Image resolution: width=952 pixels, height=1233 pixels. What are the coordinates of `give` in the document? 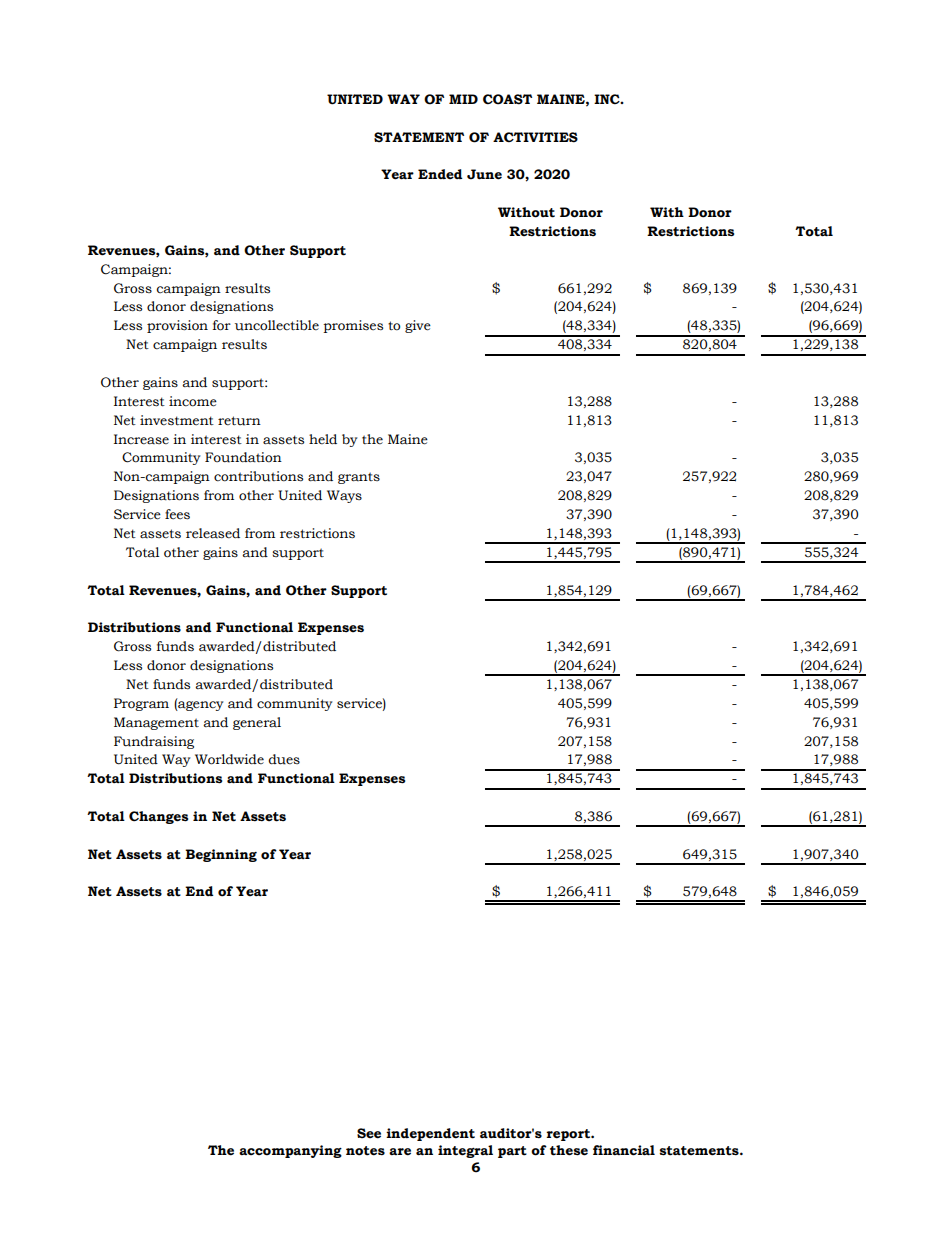 It's located at (418, 326).
